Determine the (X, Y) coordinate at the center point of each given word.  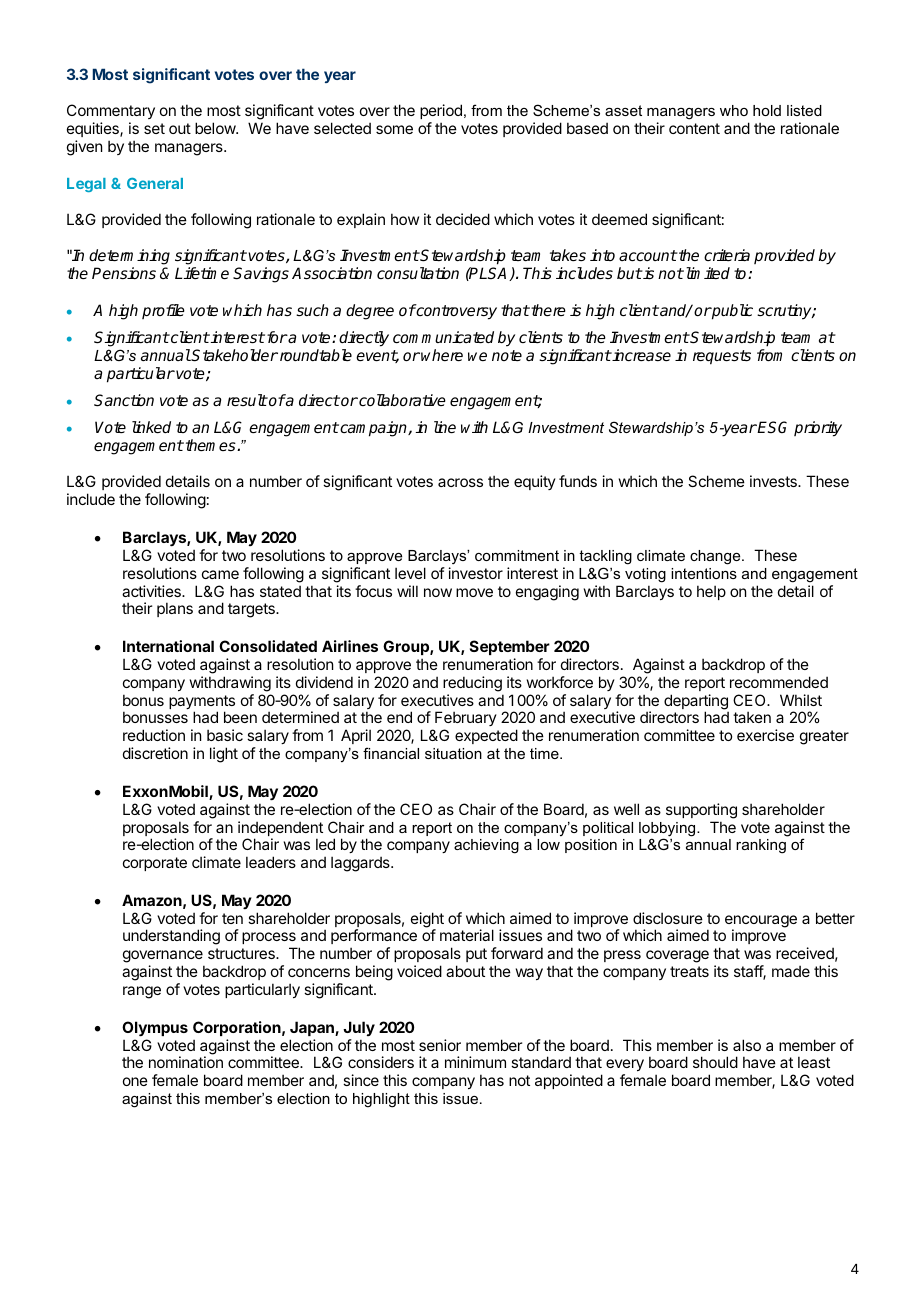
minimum (475, 1062)
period (441, 111)
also (747, 1045)
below (216, 128)
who (734, 110)
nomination (186, 1062)
